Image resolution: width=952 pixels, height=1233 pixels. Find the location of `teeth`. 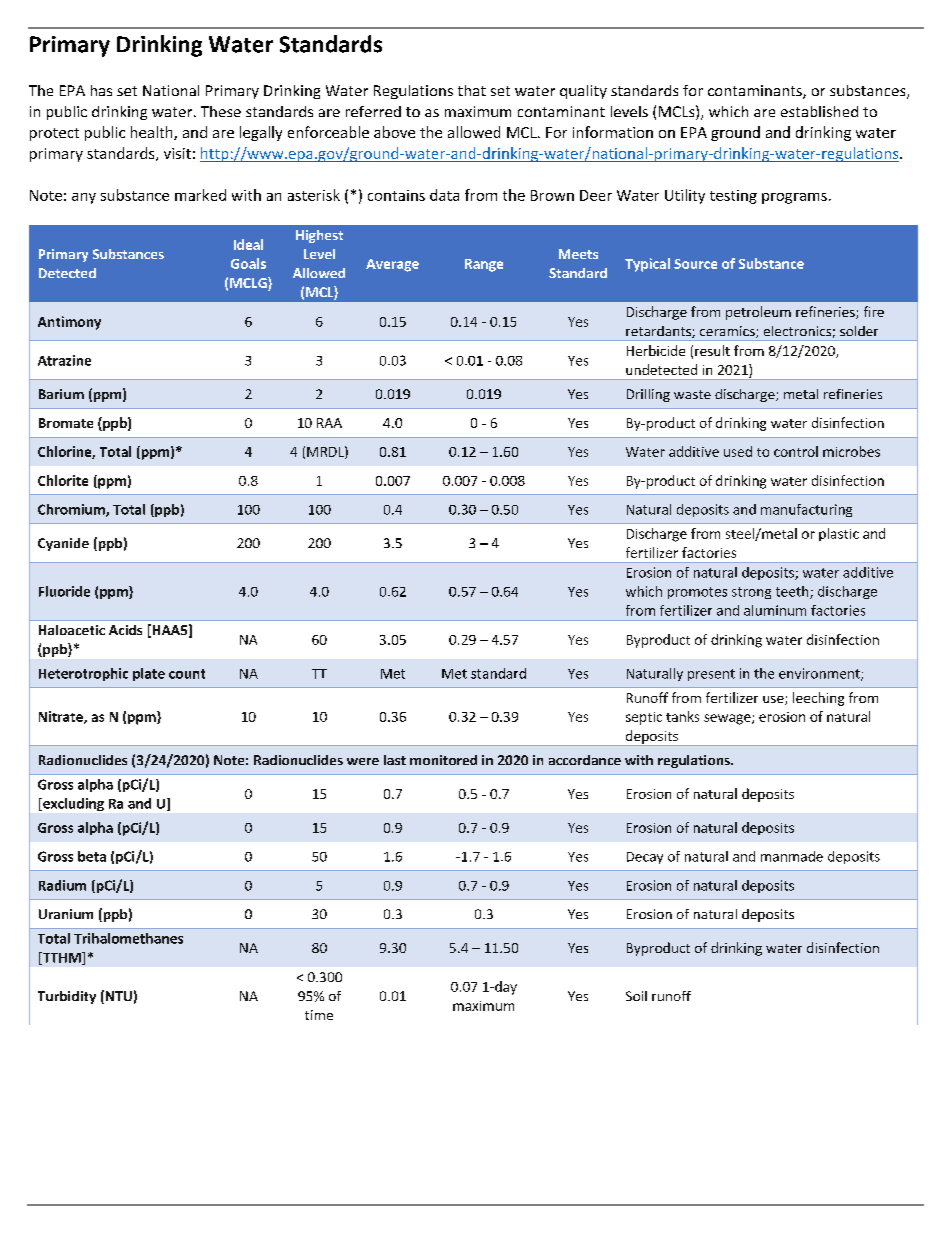

teeth is located at coordinates (793, 592).
